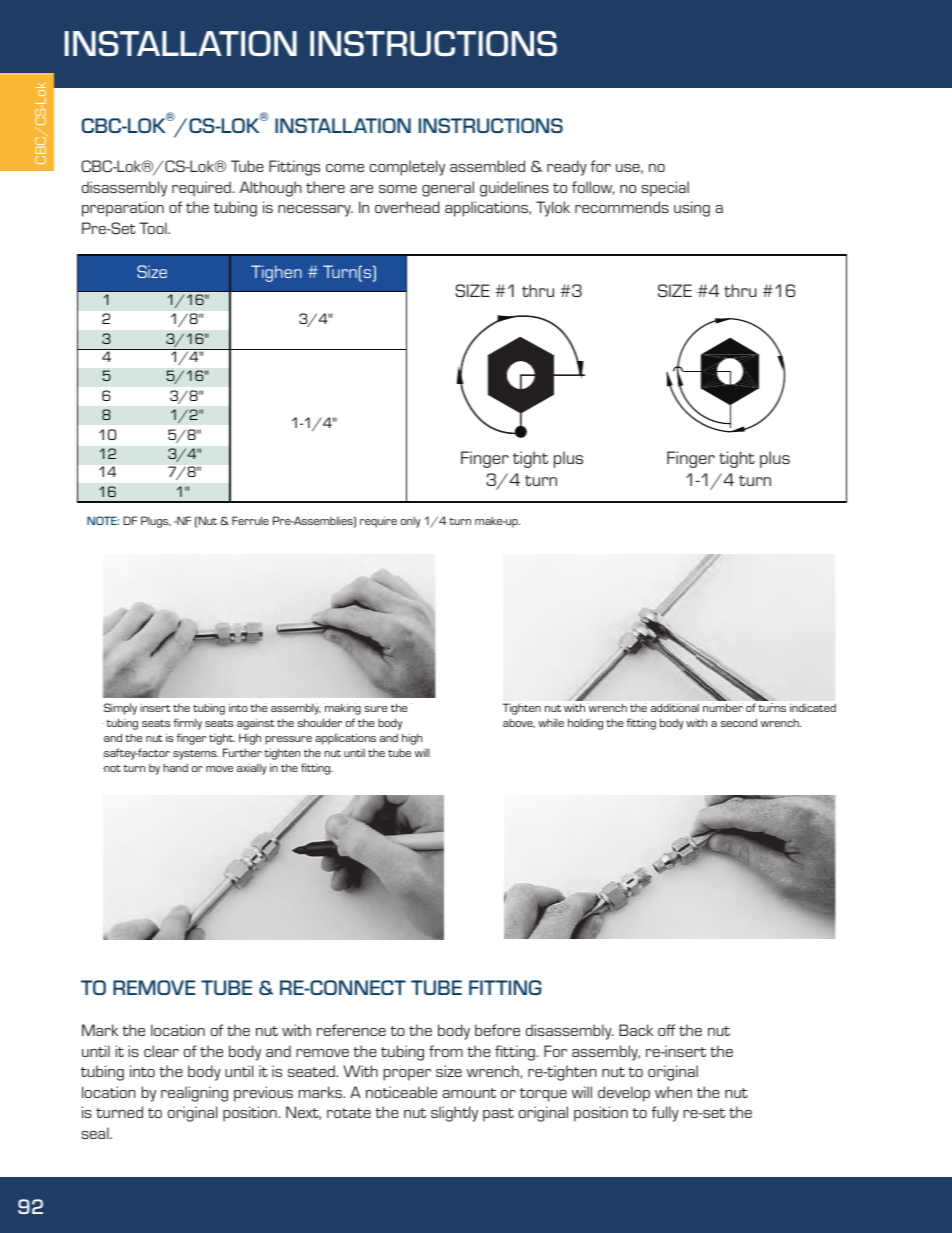  What do you see at coordinates (622, 207) in the screenshot?
I see `recommends` at bounding box center [622, 207].
